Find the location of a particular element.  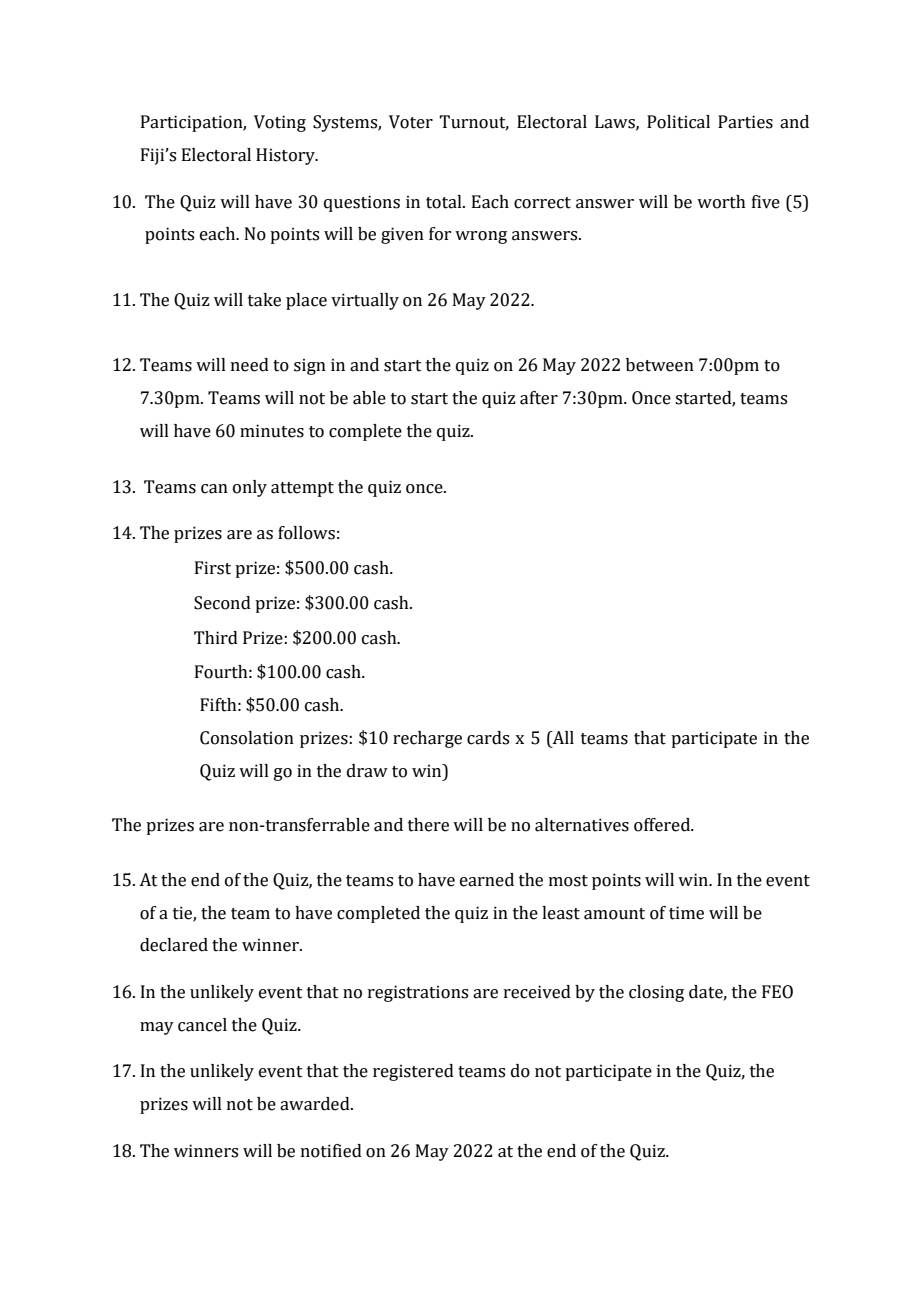

Political is located at coordinates (678, 122).
